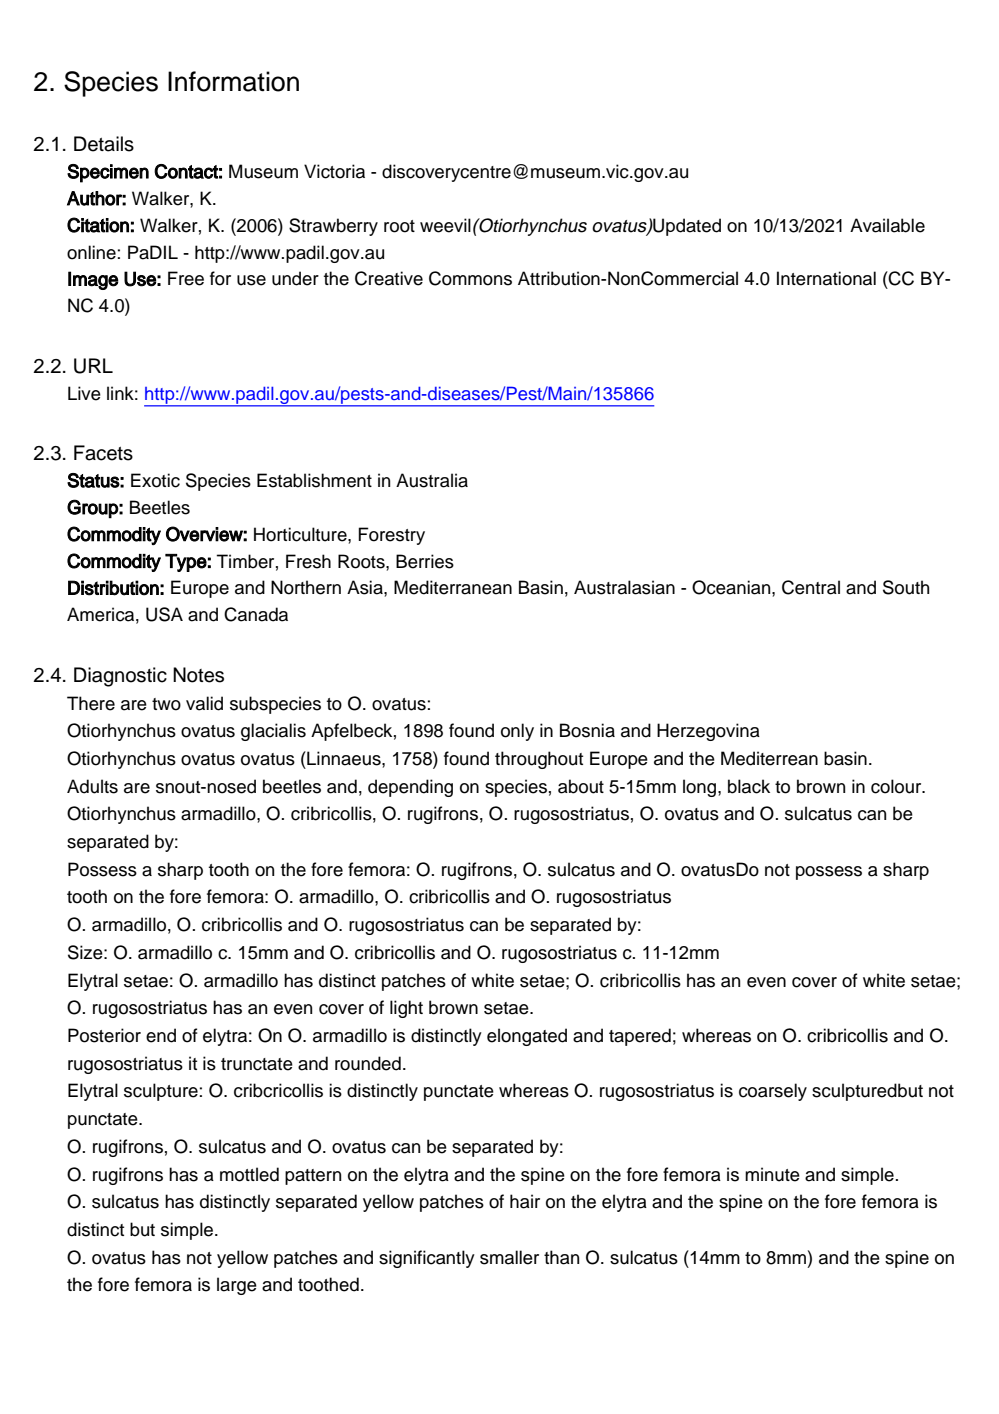  I want to click on Exotic, so click(155, 480).
